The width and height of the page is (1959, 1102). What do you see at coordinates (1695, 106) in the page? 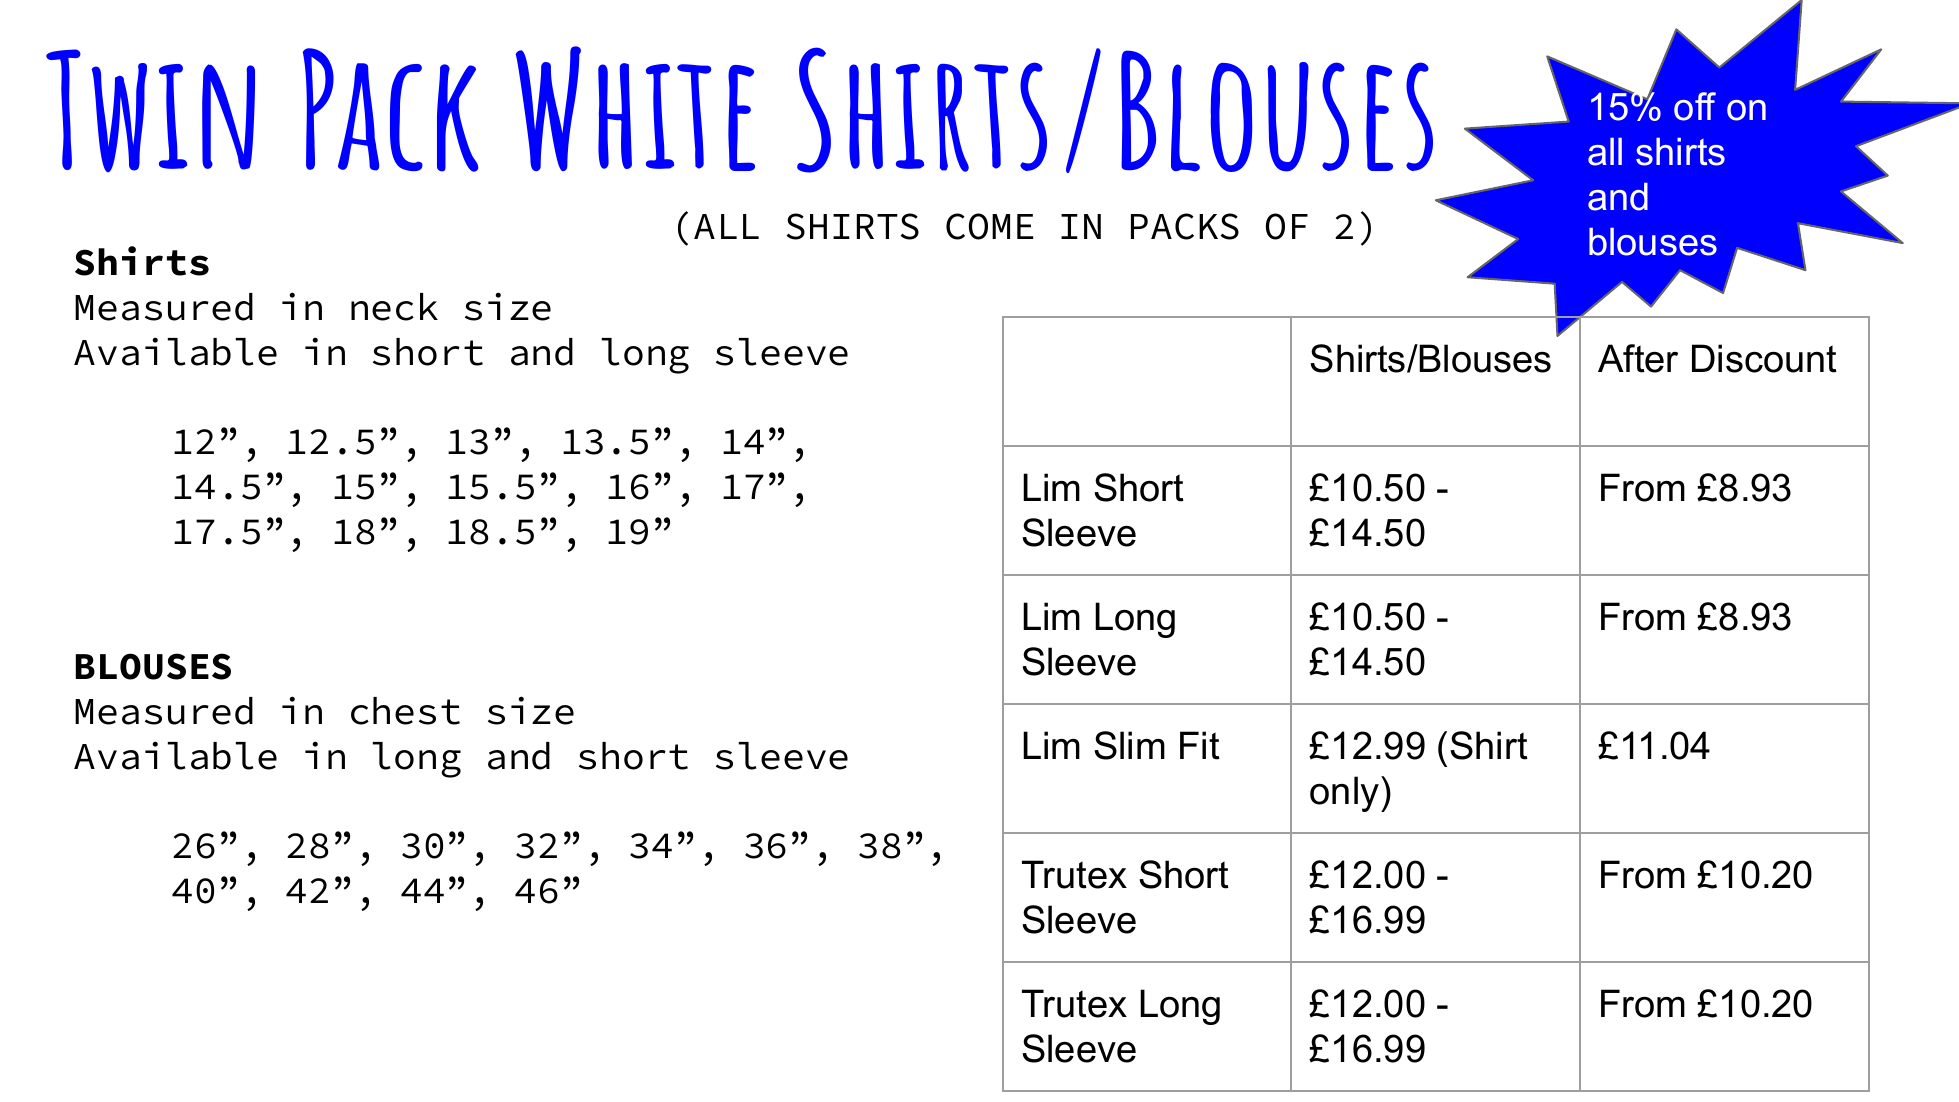
I see `off` at bounding box center [1695, 106].
